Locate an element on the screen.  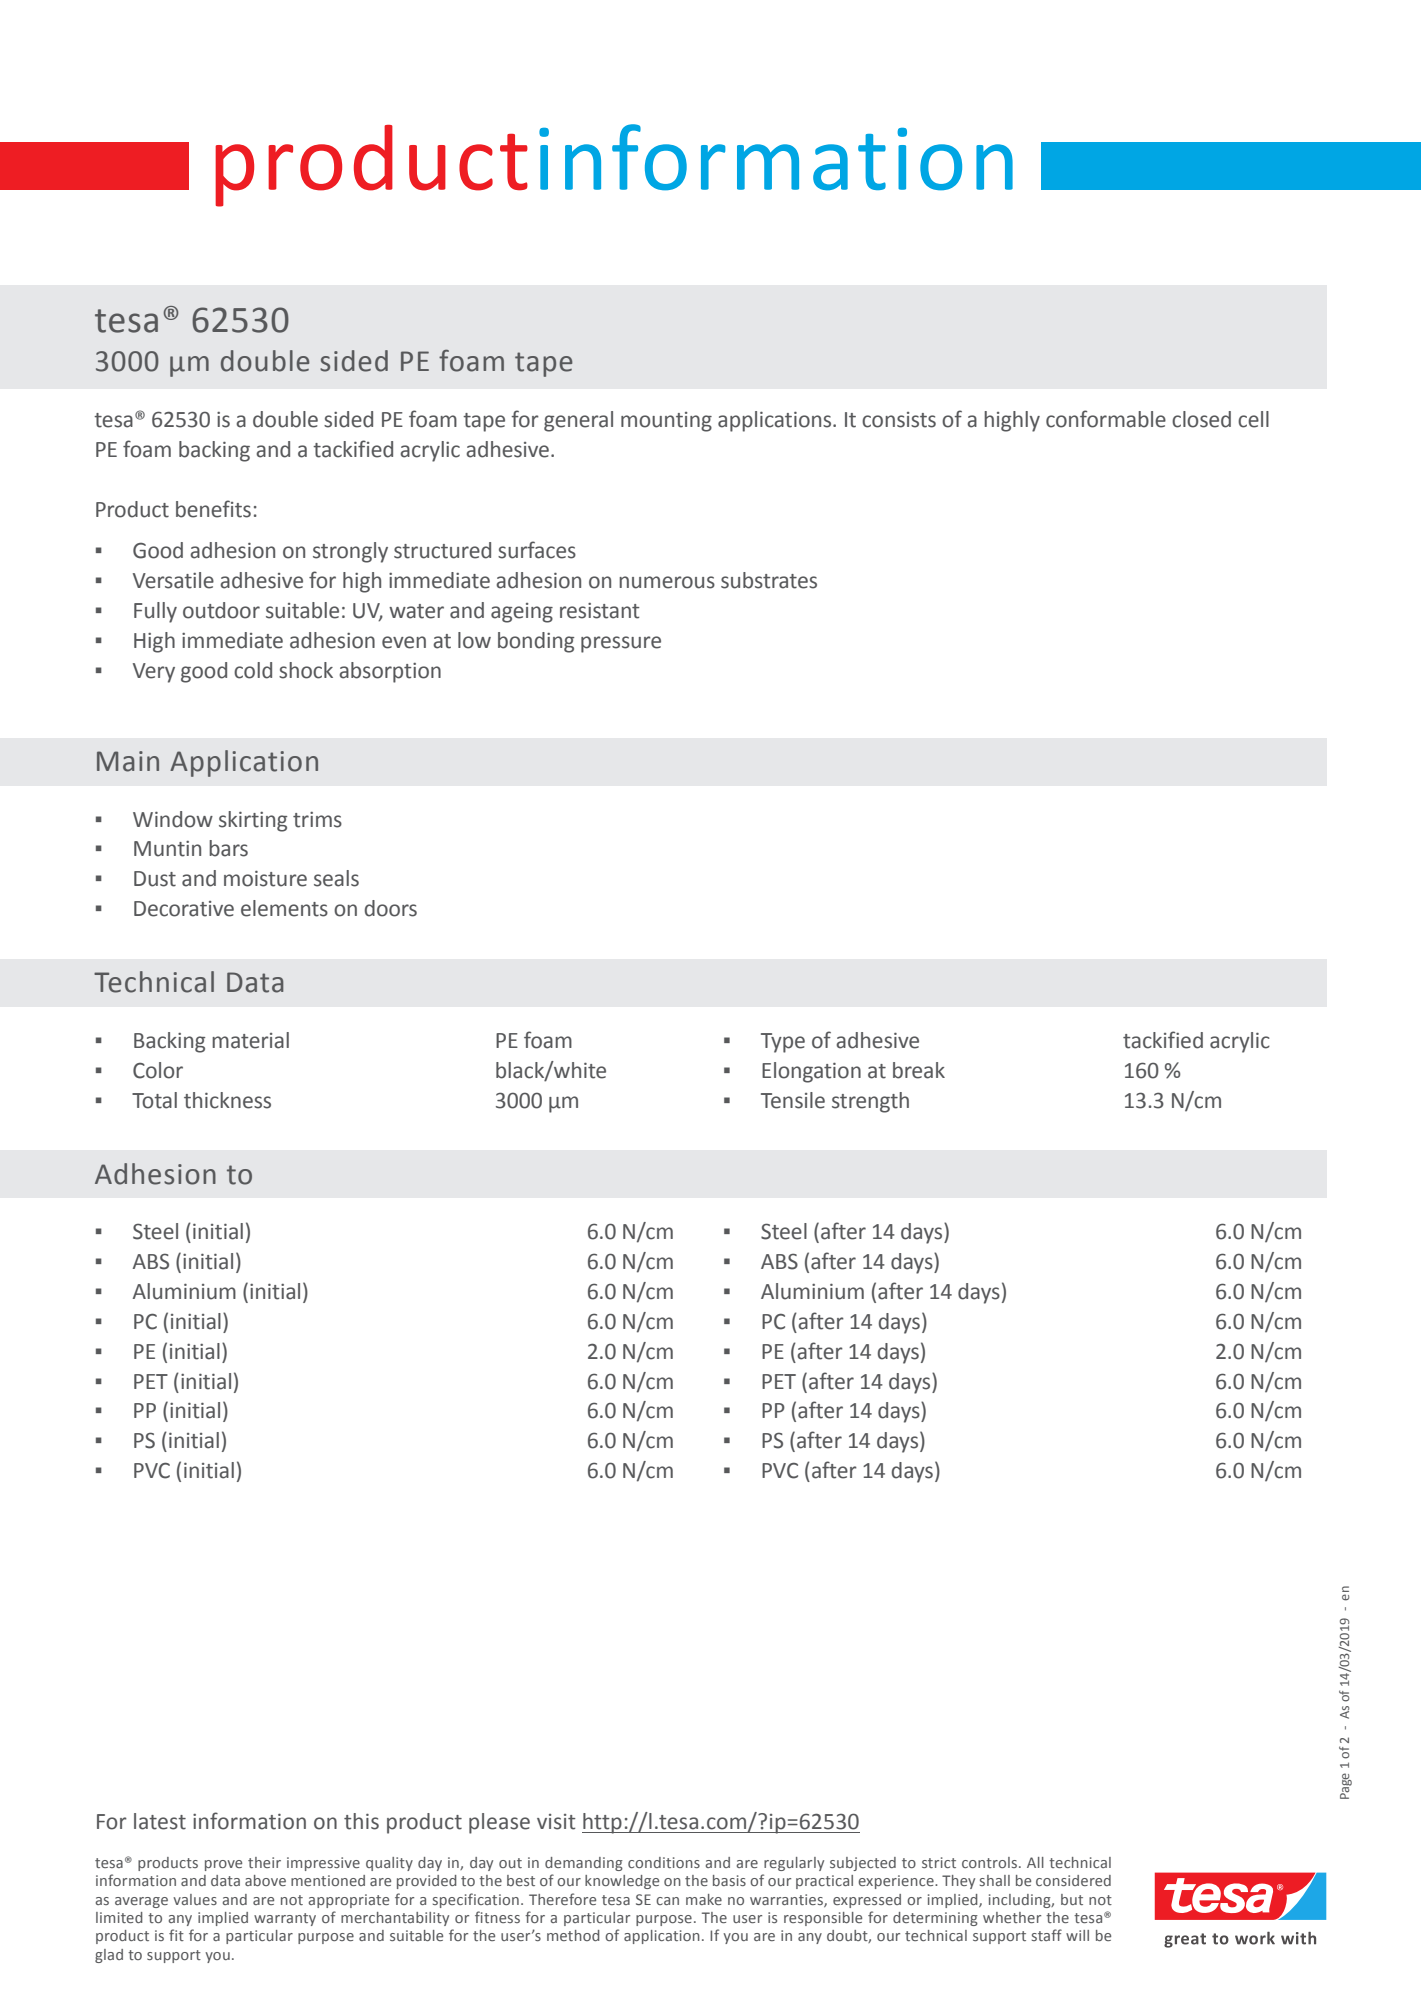
mounting is located at coordinates (666, 422).
